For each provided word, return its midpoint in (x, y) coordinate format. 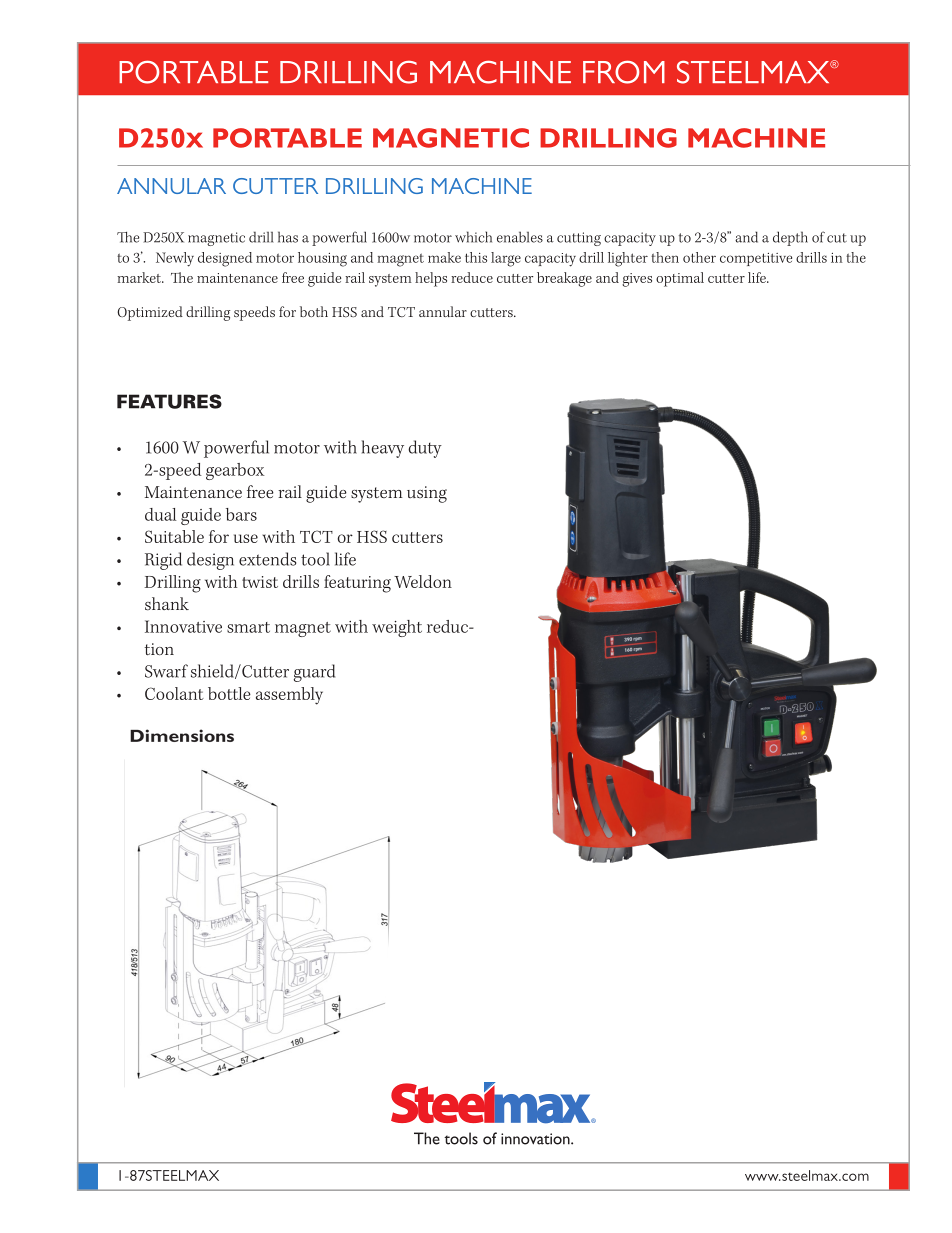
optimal (680, 279)
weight (397, 628)
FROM (624, 72)
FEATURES (169, 401)
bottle (229, 693)
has (288, 237)
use (246, 538)
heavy (383, 449)
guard (314, 673)
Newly (175, 259)
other (699, 257)
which (473, 237)
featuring (357, 584)
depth (790, 238)
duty (425, 449)
